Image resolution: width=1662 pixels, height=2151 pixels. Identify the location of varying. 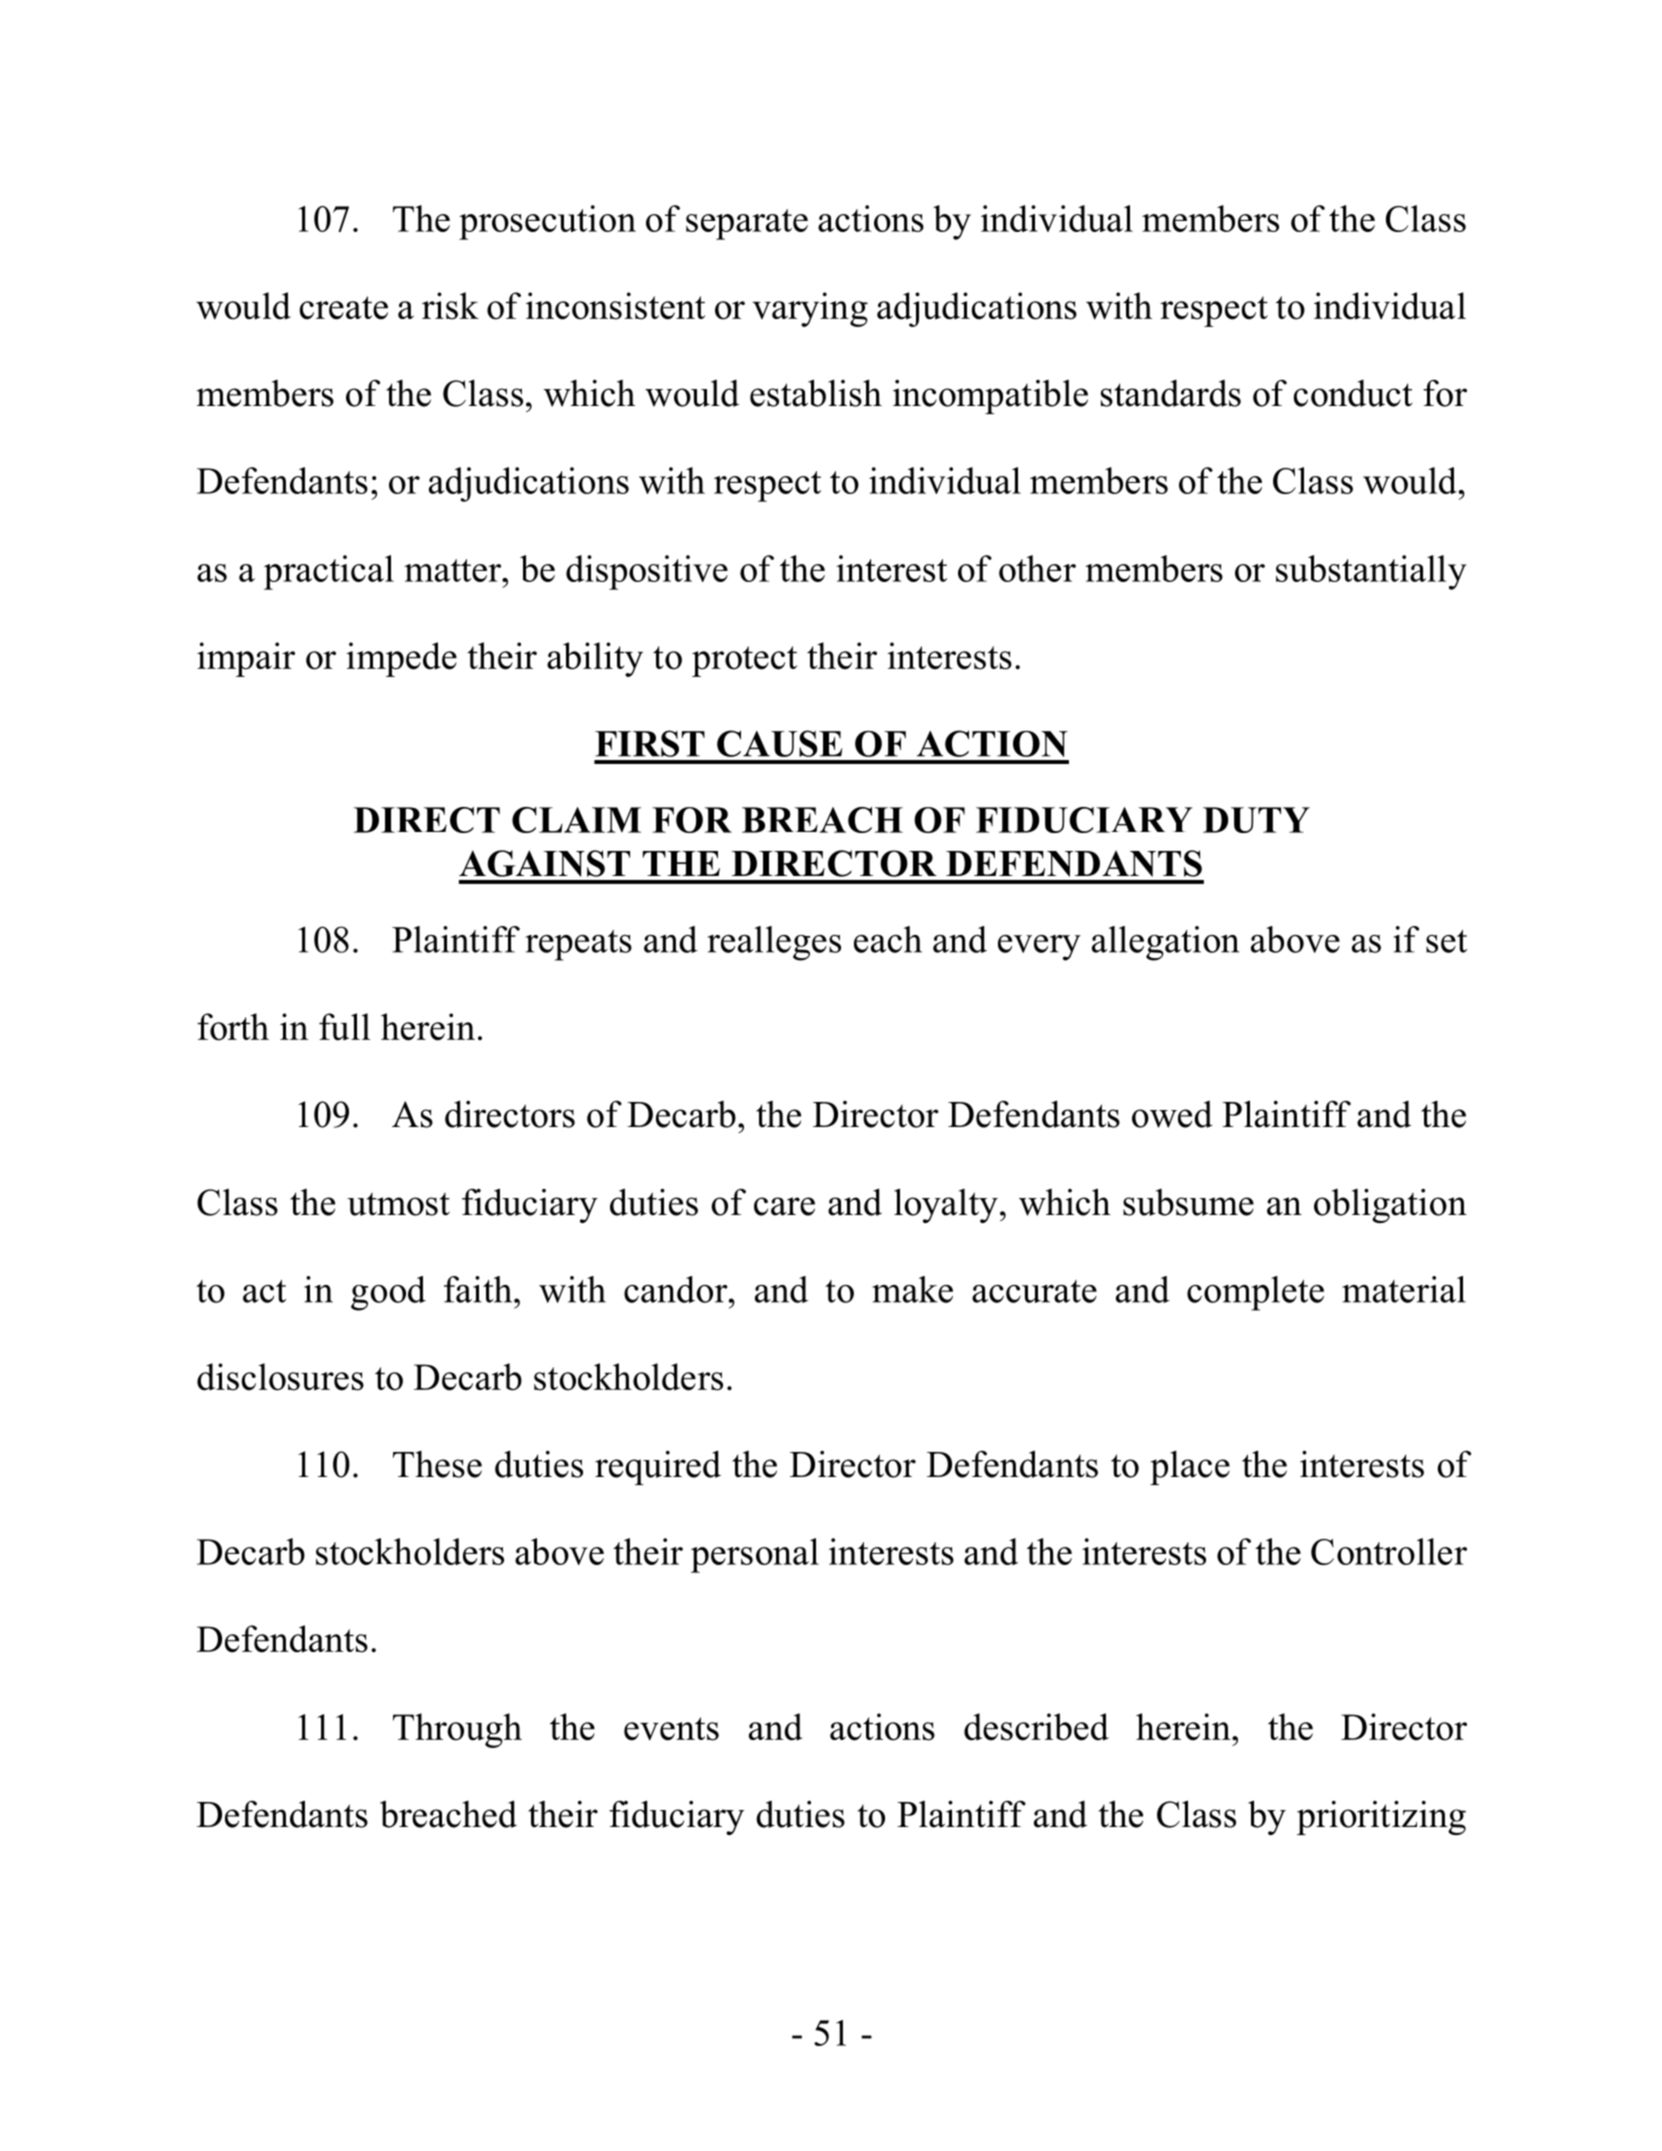
(810, 309).
